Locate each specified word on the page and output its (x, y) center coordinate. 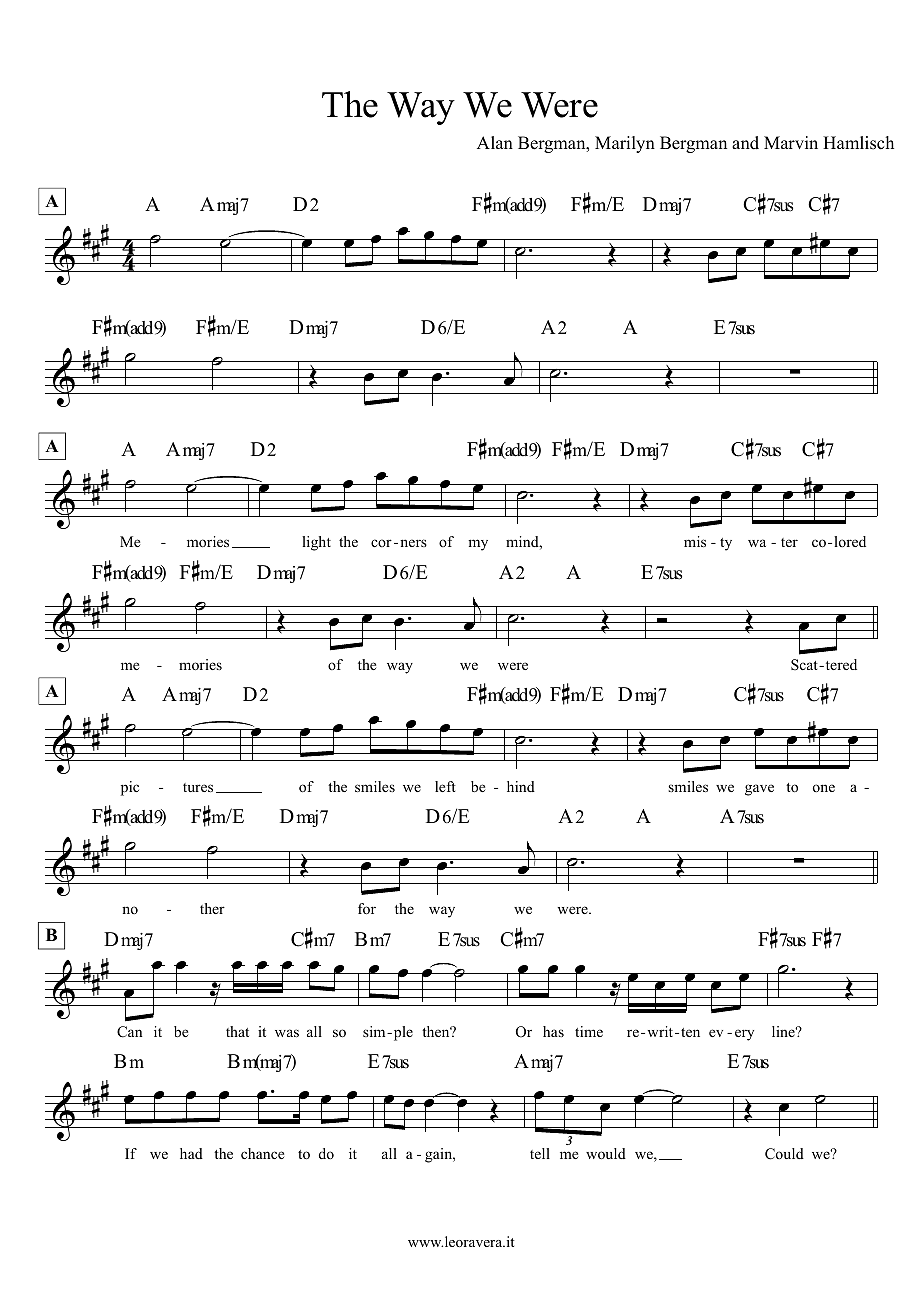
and (745, 143)
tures (198, 787)
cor (381, 543)
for (367, 908)
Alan (495, 142)
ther (212, 908)
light (316, 543)
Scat (805, 665)
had (191, 1153)
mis (695, 541)
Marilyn (625, 144)
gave (759, 790)
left (445, 786)
